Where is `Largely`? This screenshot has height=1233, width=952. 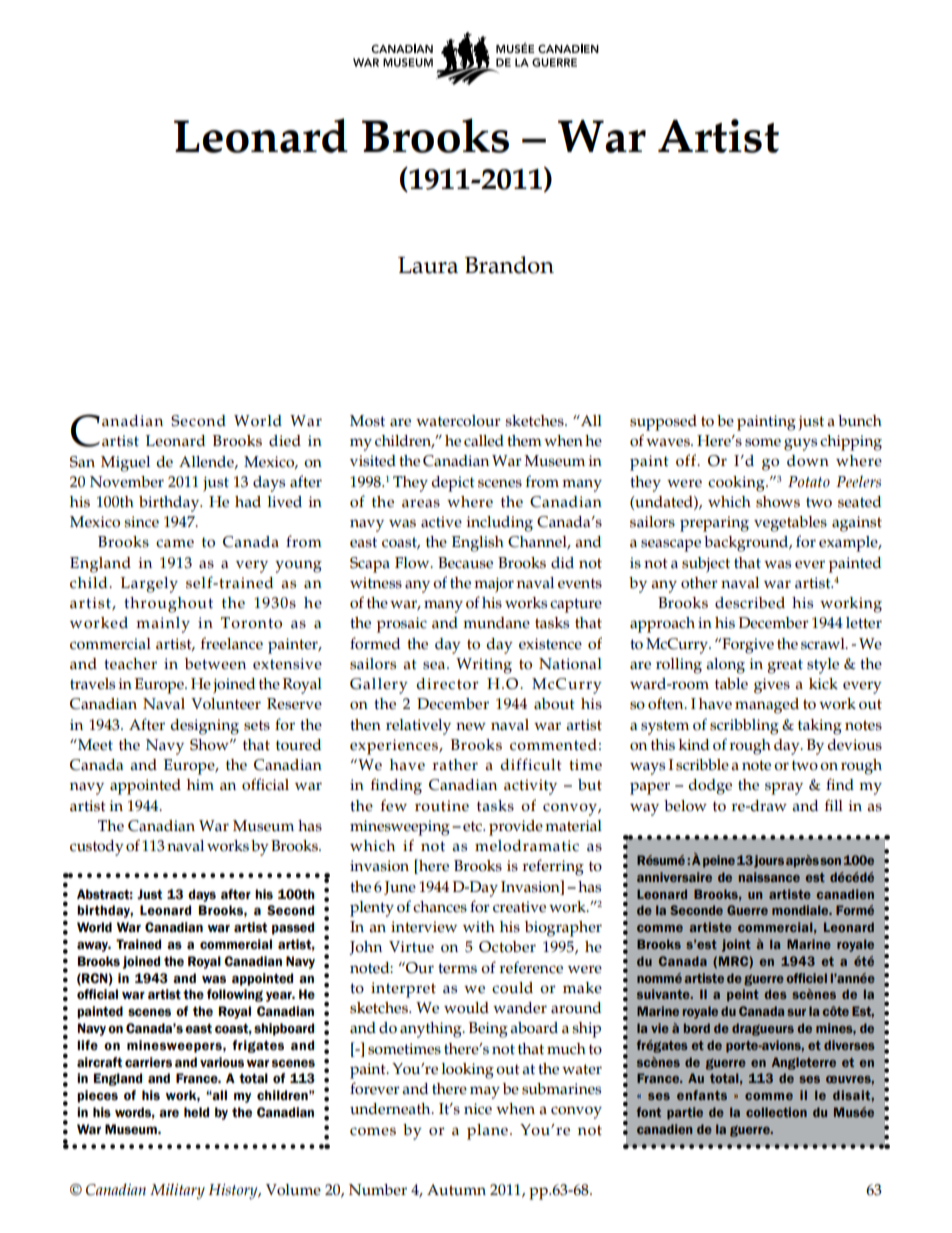
Largely is located at coordinates (149, 585).
